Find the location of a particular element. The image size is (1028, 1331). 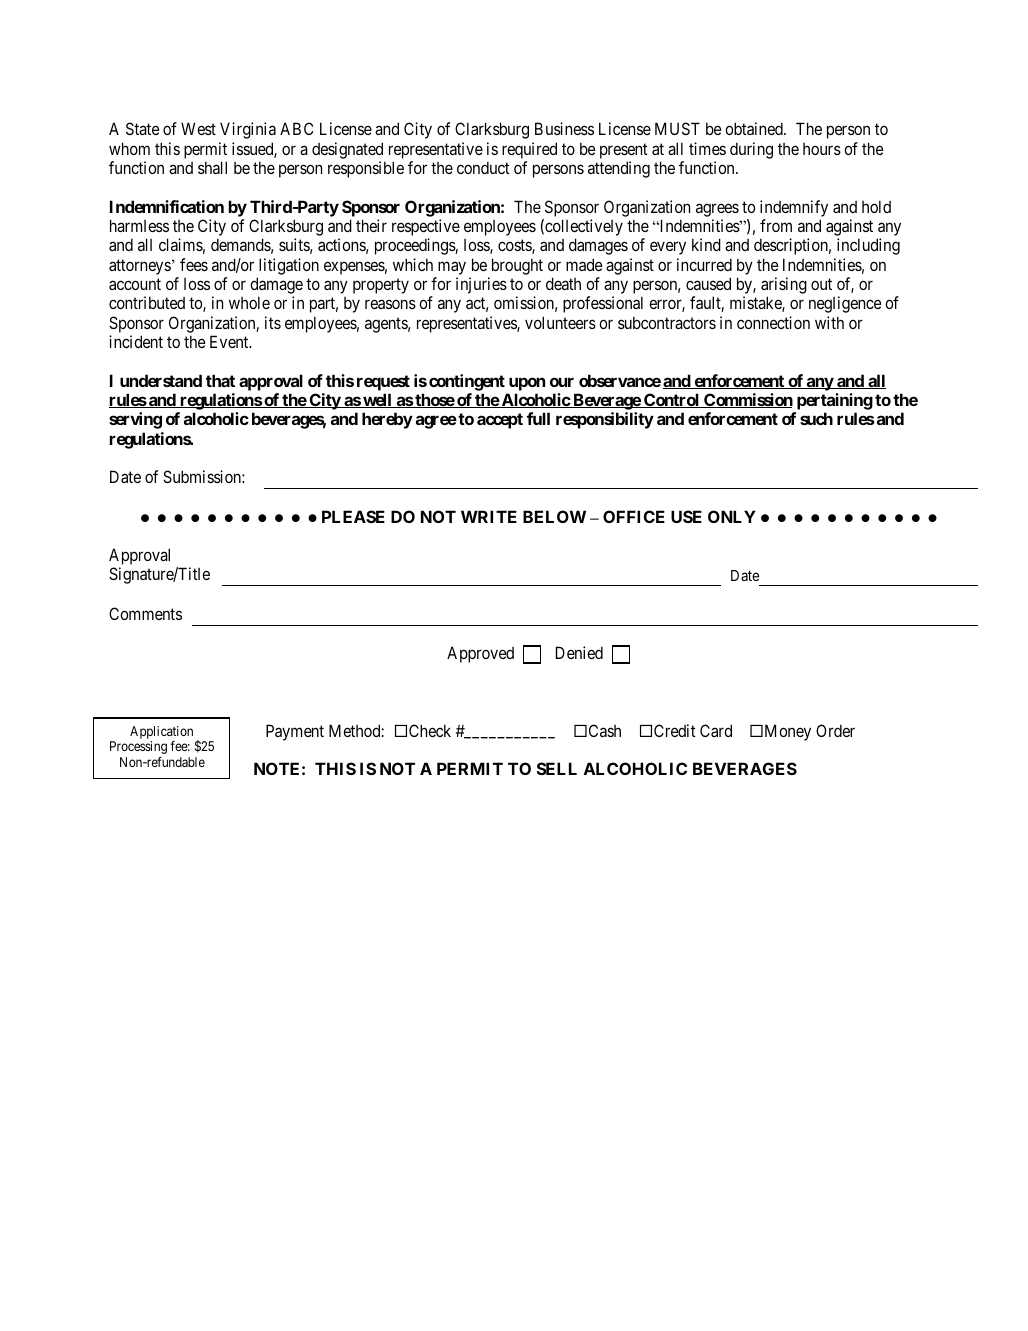

shall is located at coordinates (212, 167).
